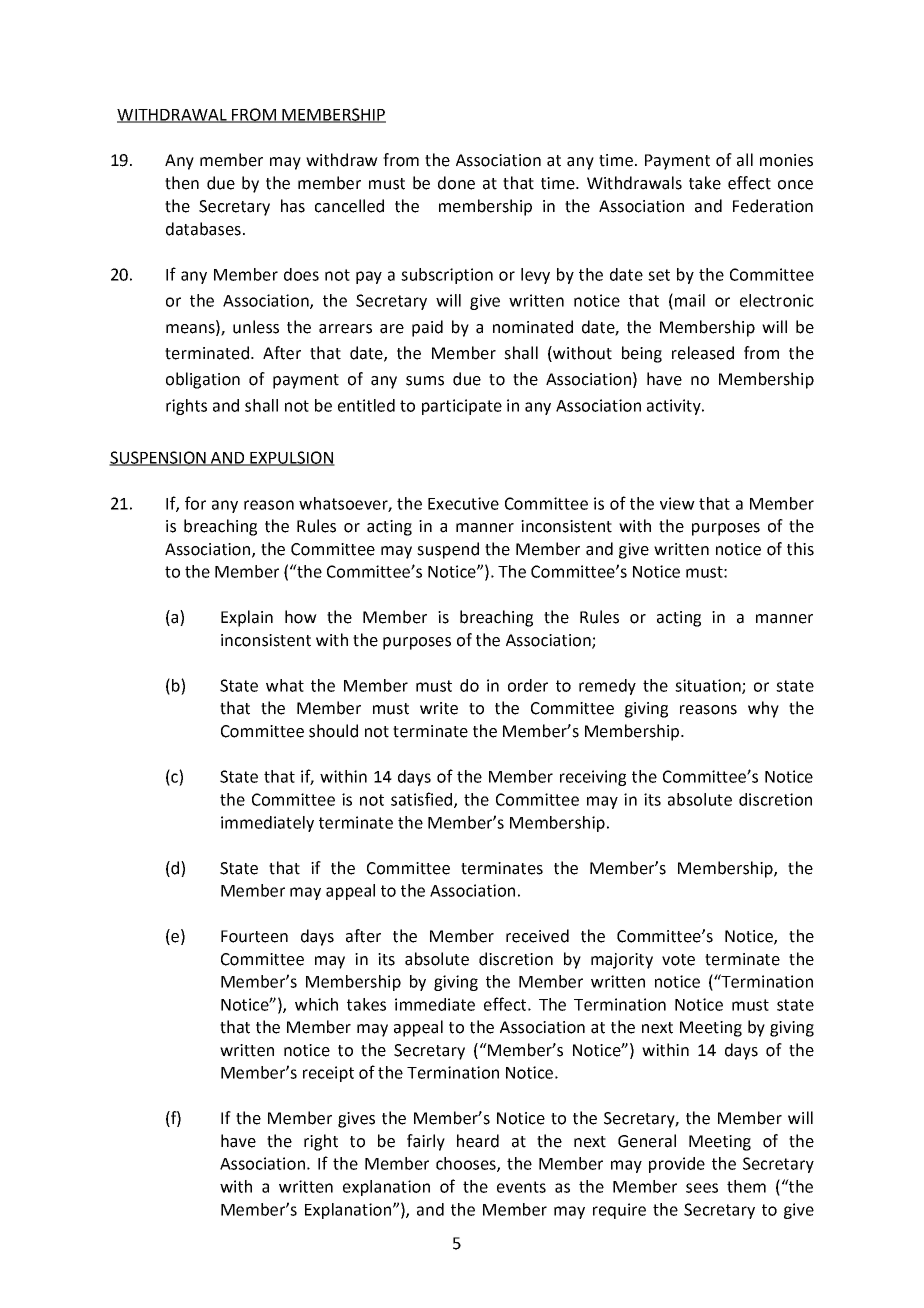 The image size is (924, 1308). What do you see at coordinates (773, 206) in the page?
I see `Federation` at bounding box center [773, 206].
